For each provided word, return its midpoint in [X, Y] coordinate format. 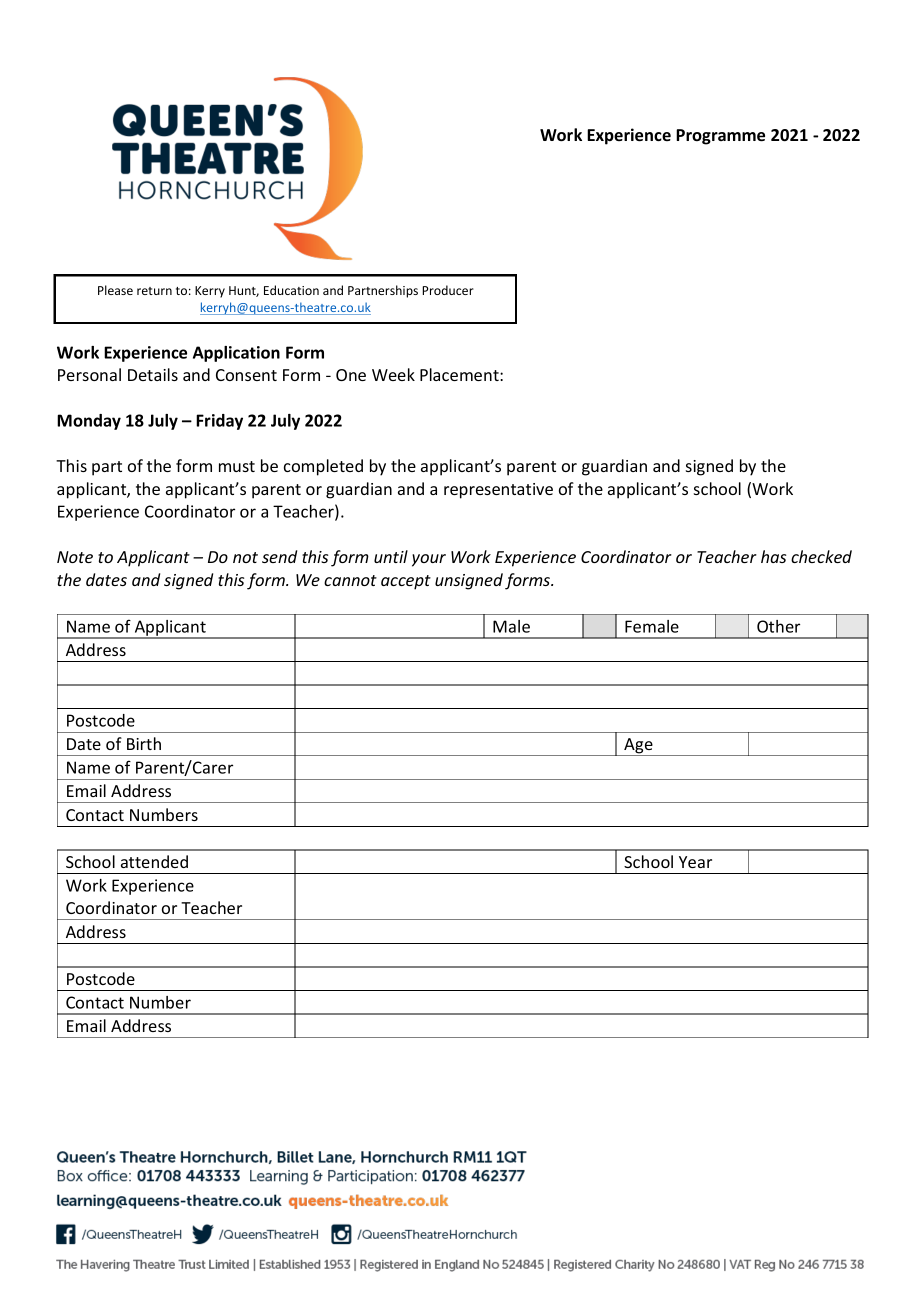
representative [498, 491]
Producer [448, 290]
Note [75, 557]
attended [154, 861]
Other [778, 626]
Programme [720, 137]
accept [406, 582]
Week [393, 374]
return [154, 291]
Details [153, 374]
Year [695, 862]
